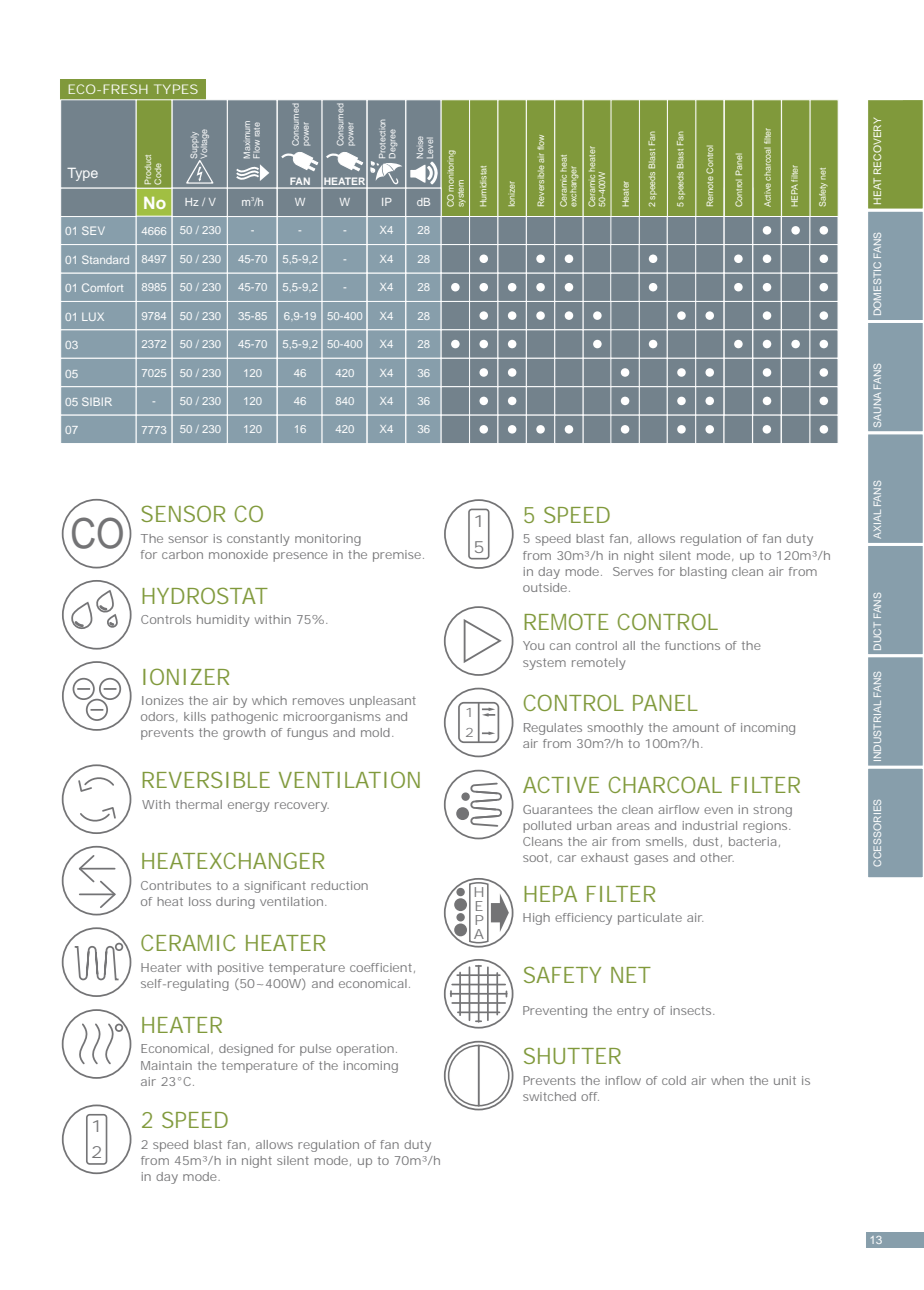 This image has width=924, height=1290. Describe the element at coordinates (383, 702) in the image. I see `unpleasant` at that location.
